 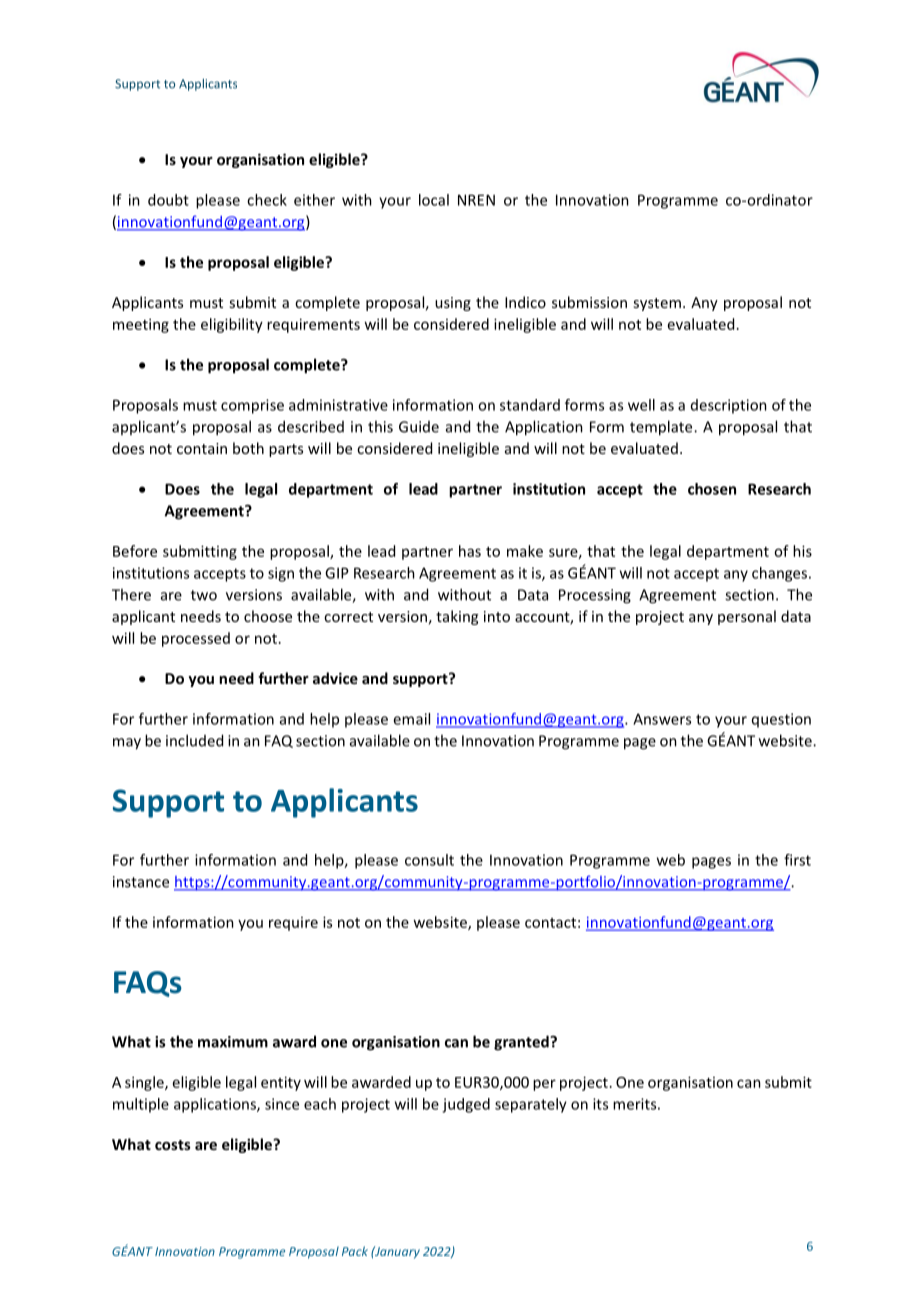 I want to click on costs, so click(x=173, y=1145).
